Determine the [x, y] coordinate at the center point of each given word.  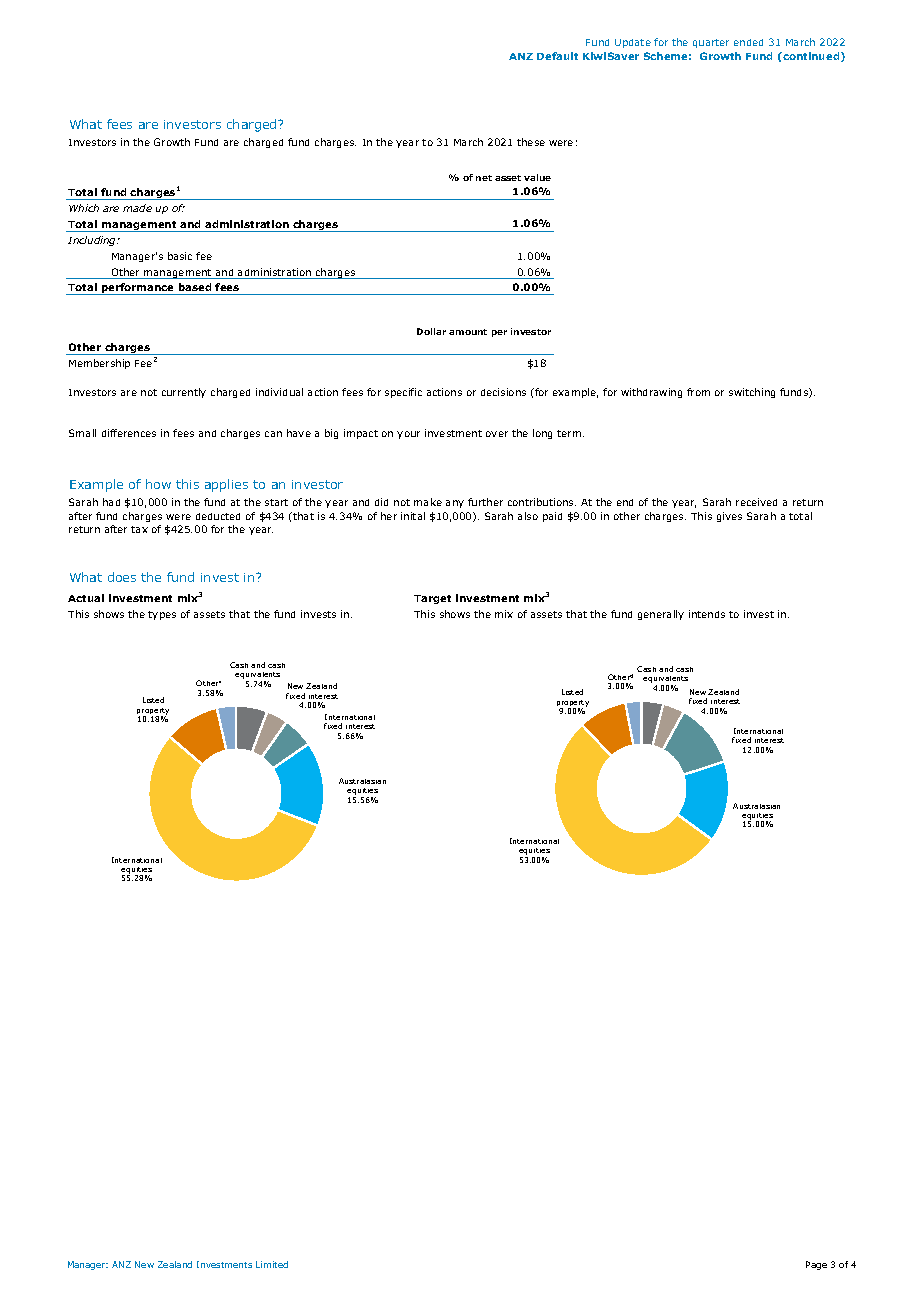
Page [816, 1265]
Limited [272, 1264]
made [137, 208]
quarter [711, 43]
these [531, 142]
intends [707, 614]
